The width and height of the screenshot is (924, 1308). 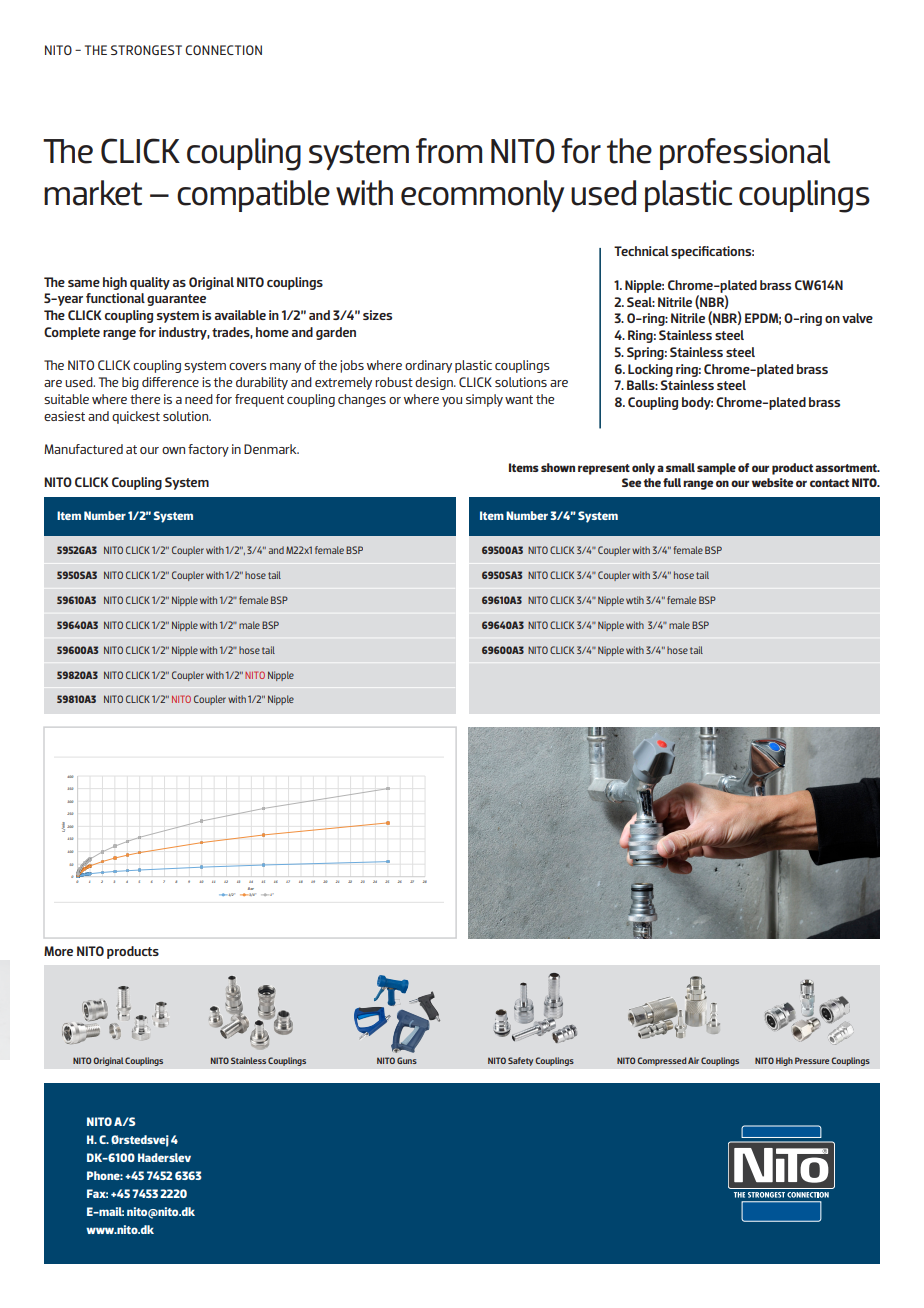 I want to click on guarantee, so click(x=176, y=300).
